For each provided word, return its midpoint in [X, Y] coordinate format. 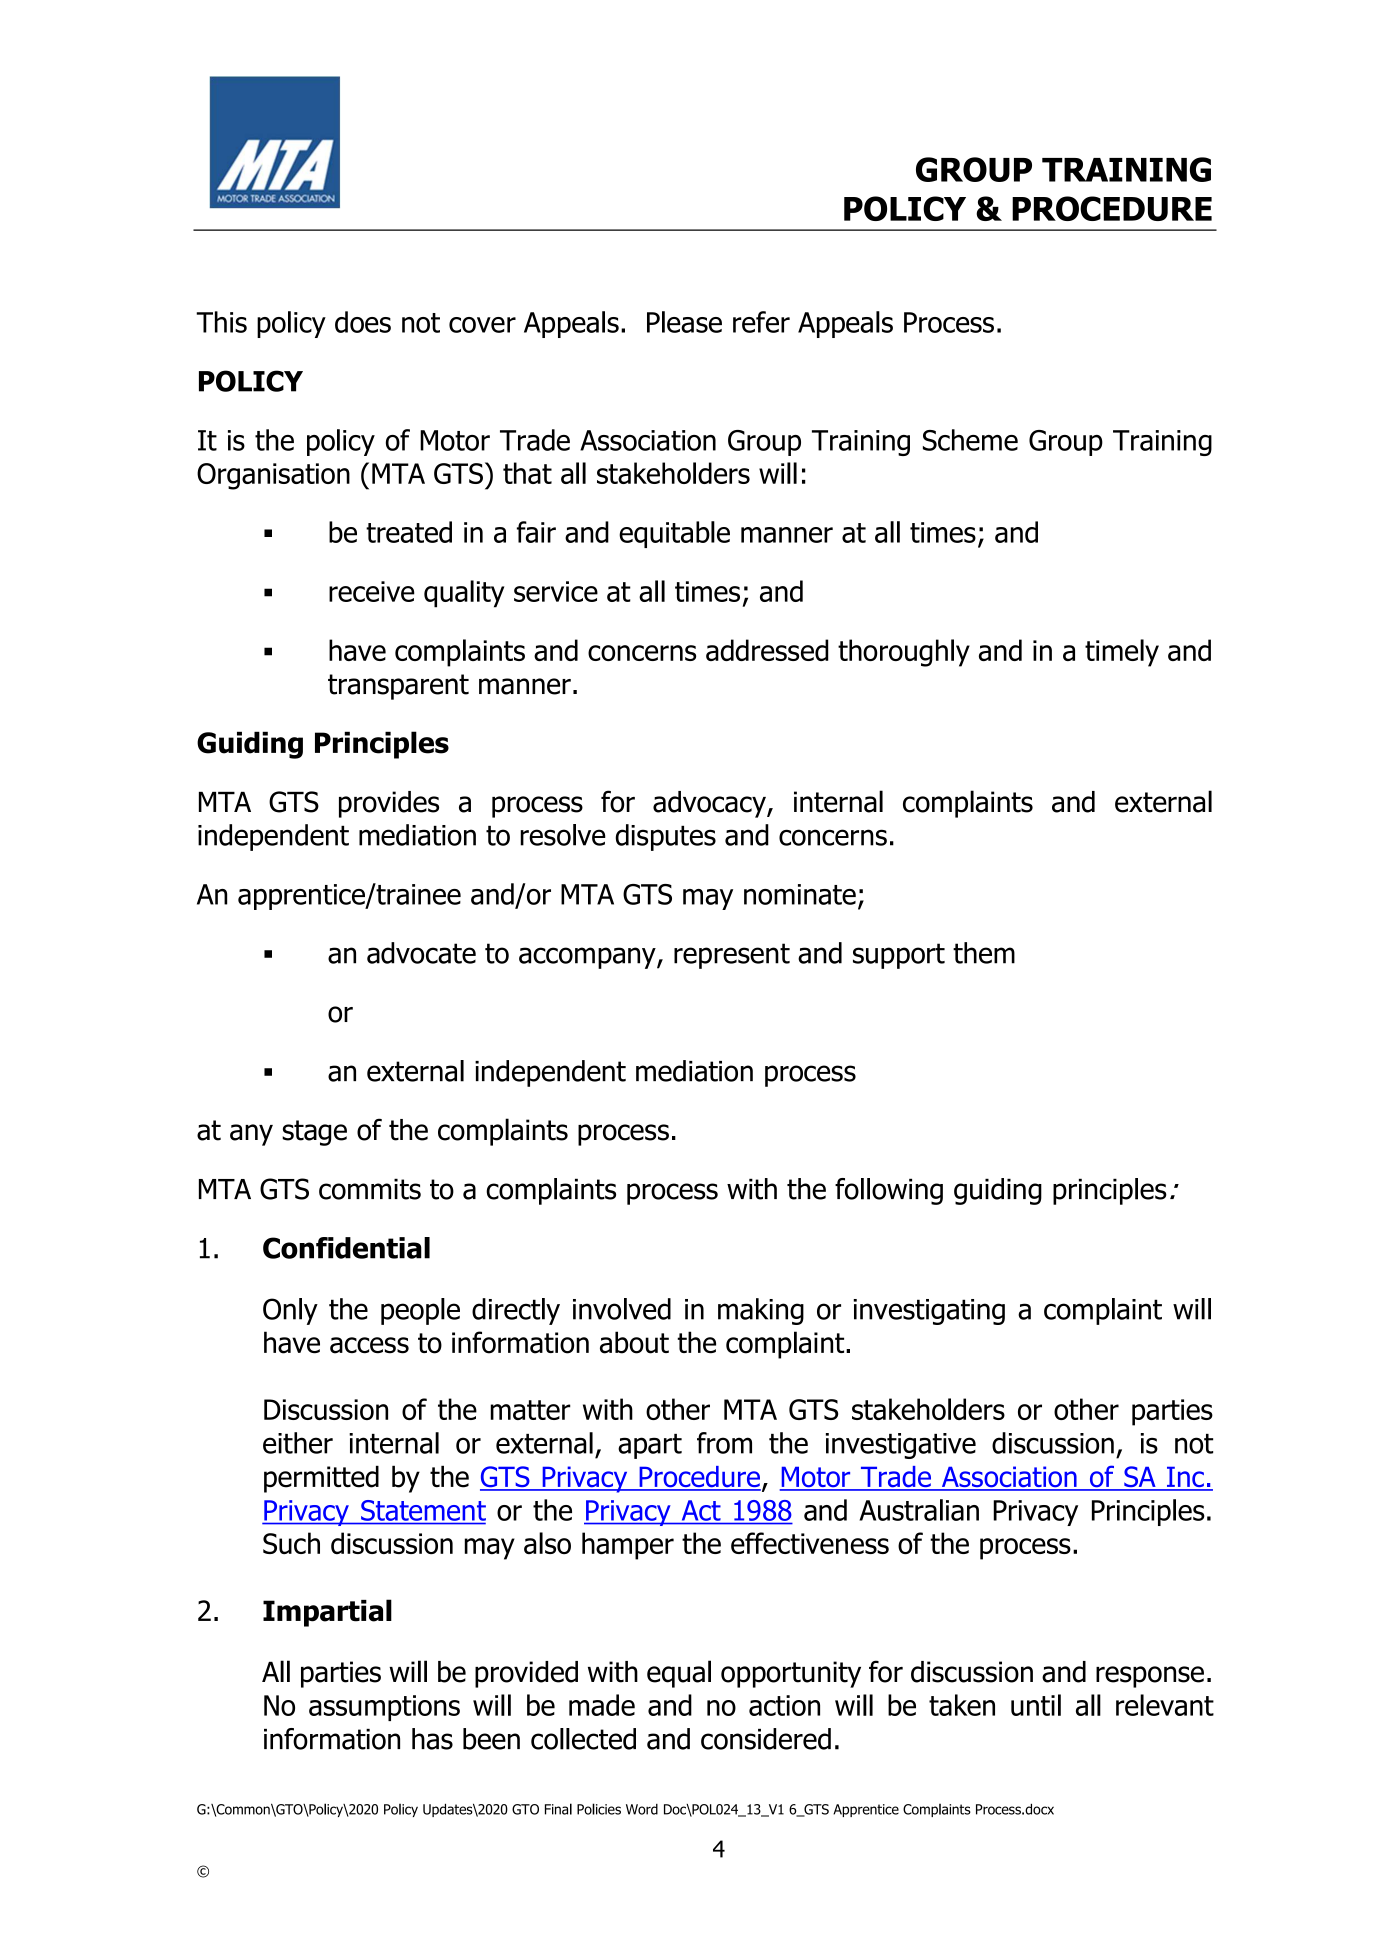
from [724, 1443]
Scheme [970, 440]
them [984, 953]
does [363, 322]
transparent [398, 687]
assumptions [384, 1708]
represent [732, 956]
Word [642, 1809]
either [298, 1443]
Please [684, 322]
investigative [901, 1446]
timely [1122, 653]
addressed [767, 650]
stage [314, 1133]
